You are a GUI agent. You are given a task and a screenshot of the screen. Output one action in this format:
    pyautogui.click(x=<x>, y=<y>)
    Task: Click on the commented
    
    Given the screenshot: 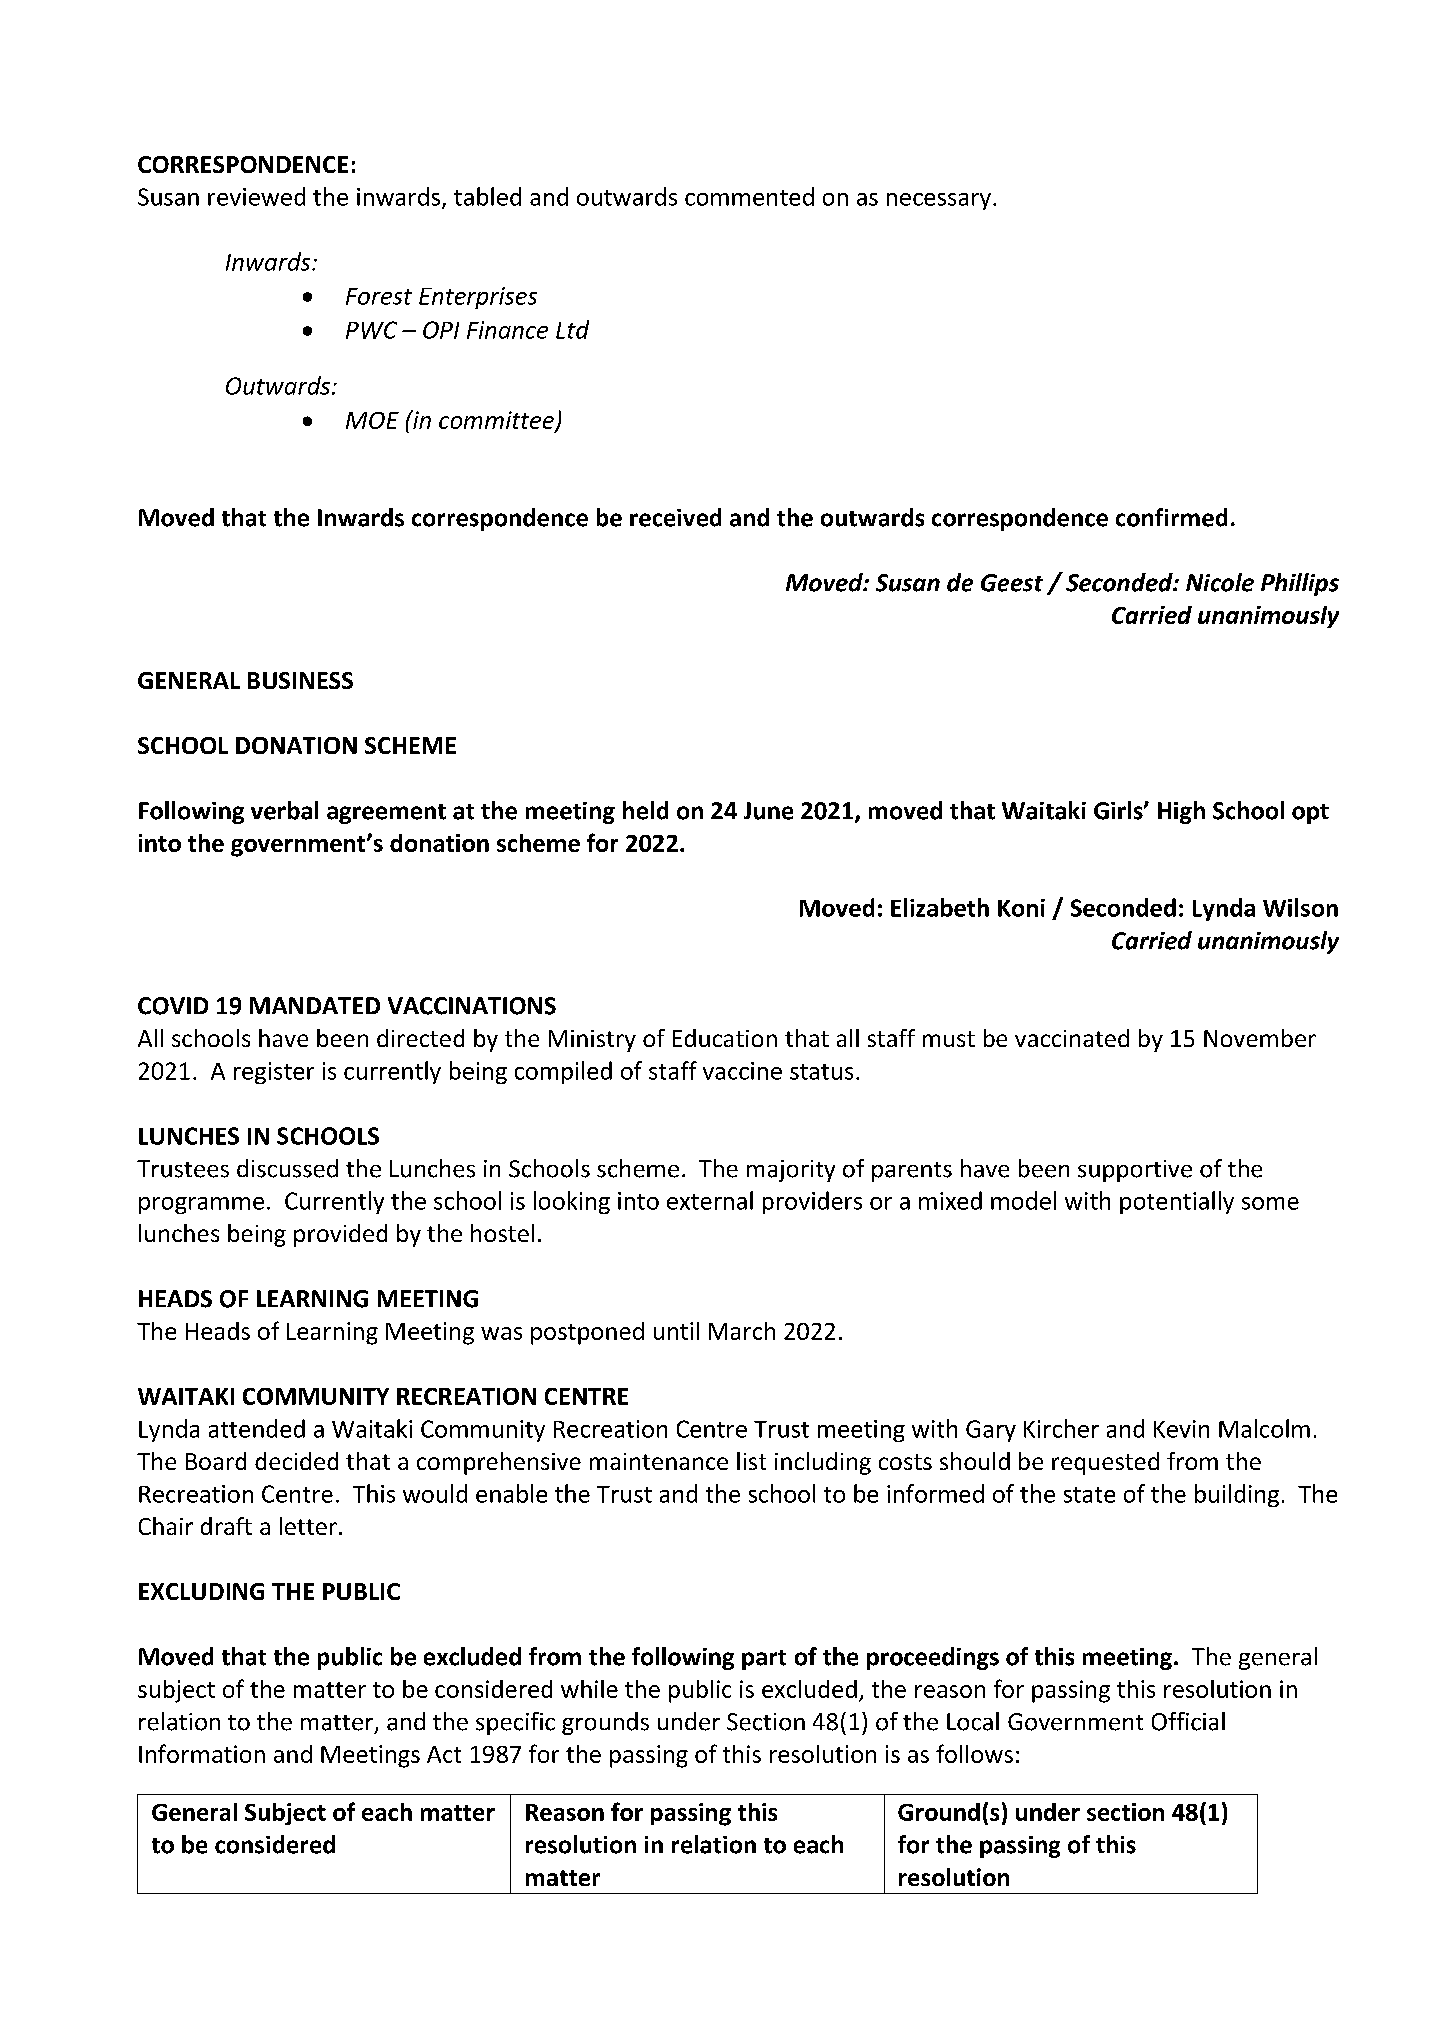 What is the action you would take?
    pyautogui.click(x=749, y=196)
